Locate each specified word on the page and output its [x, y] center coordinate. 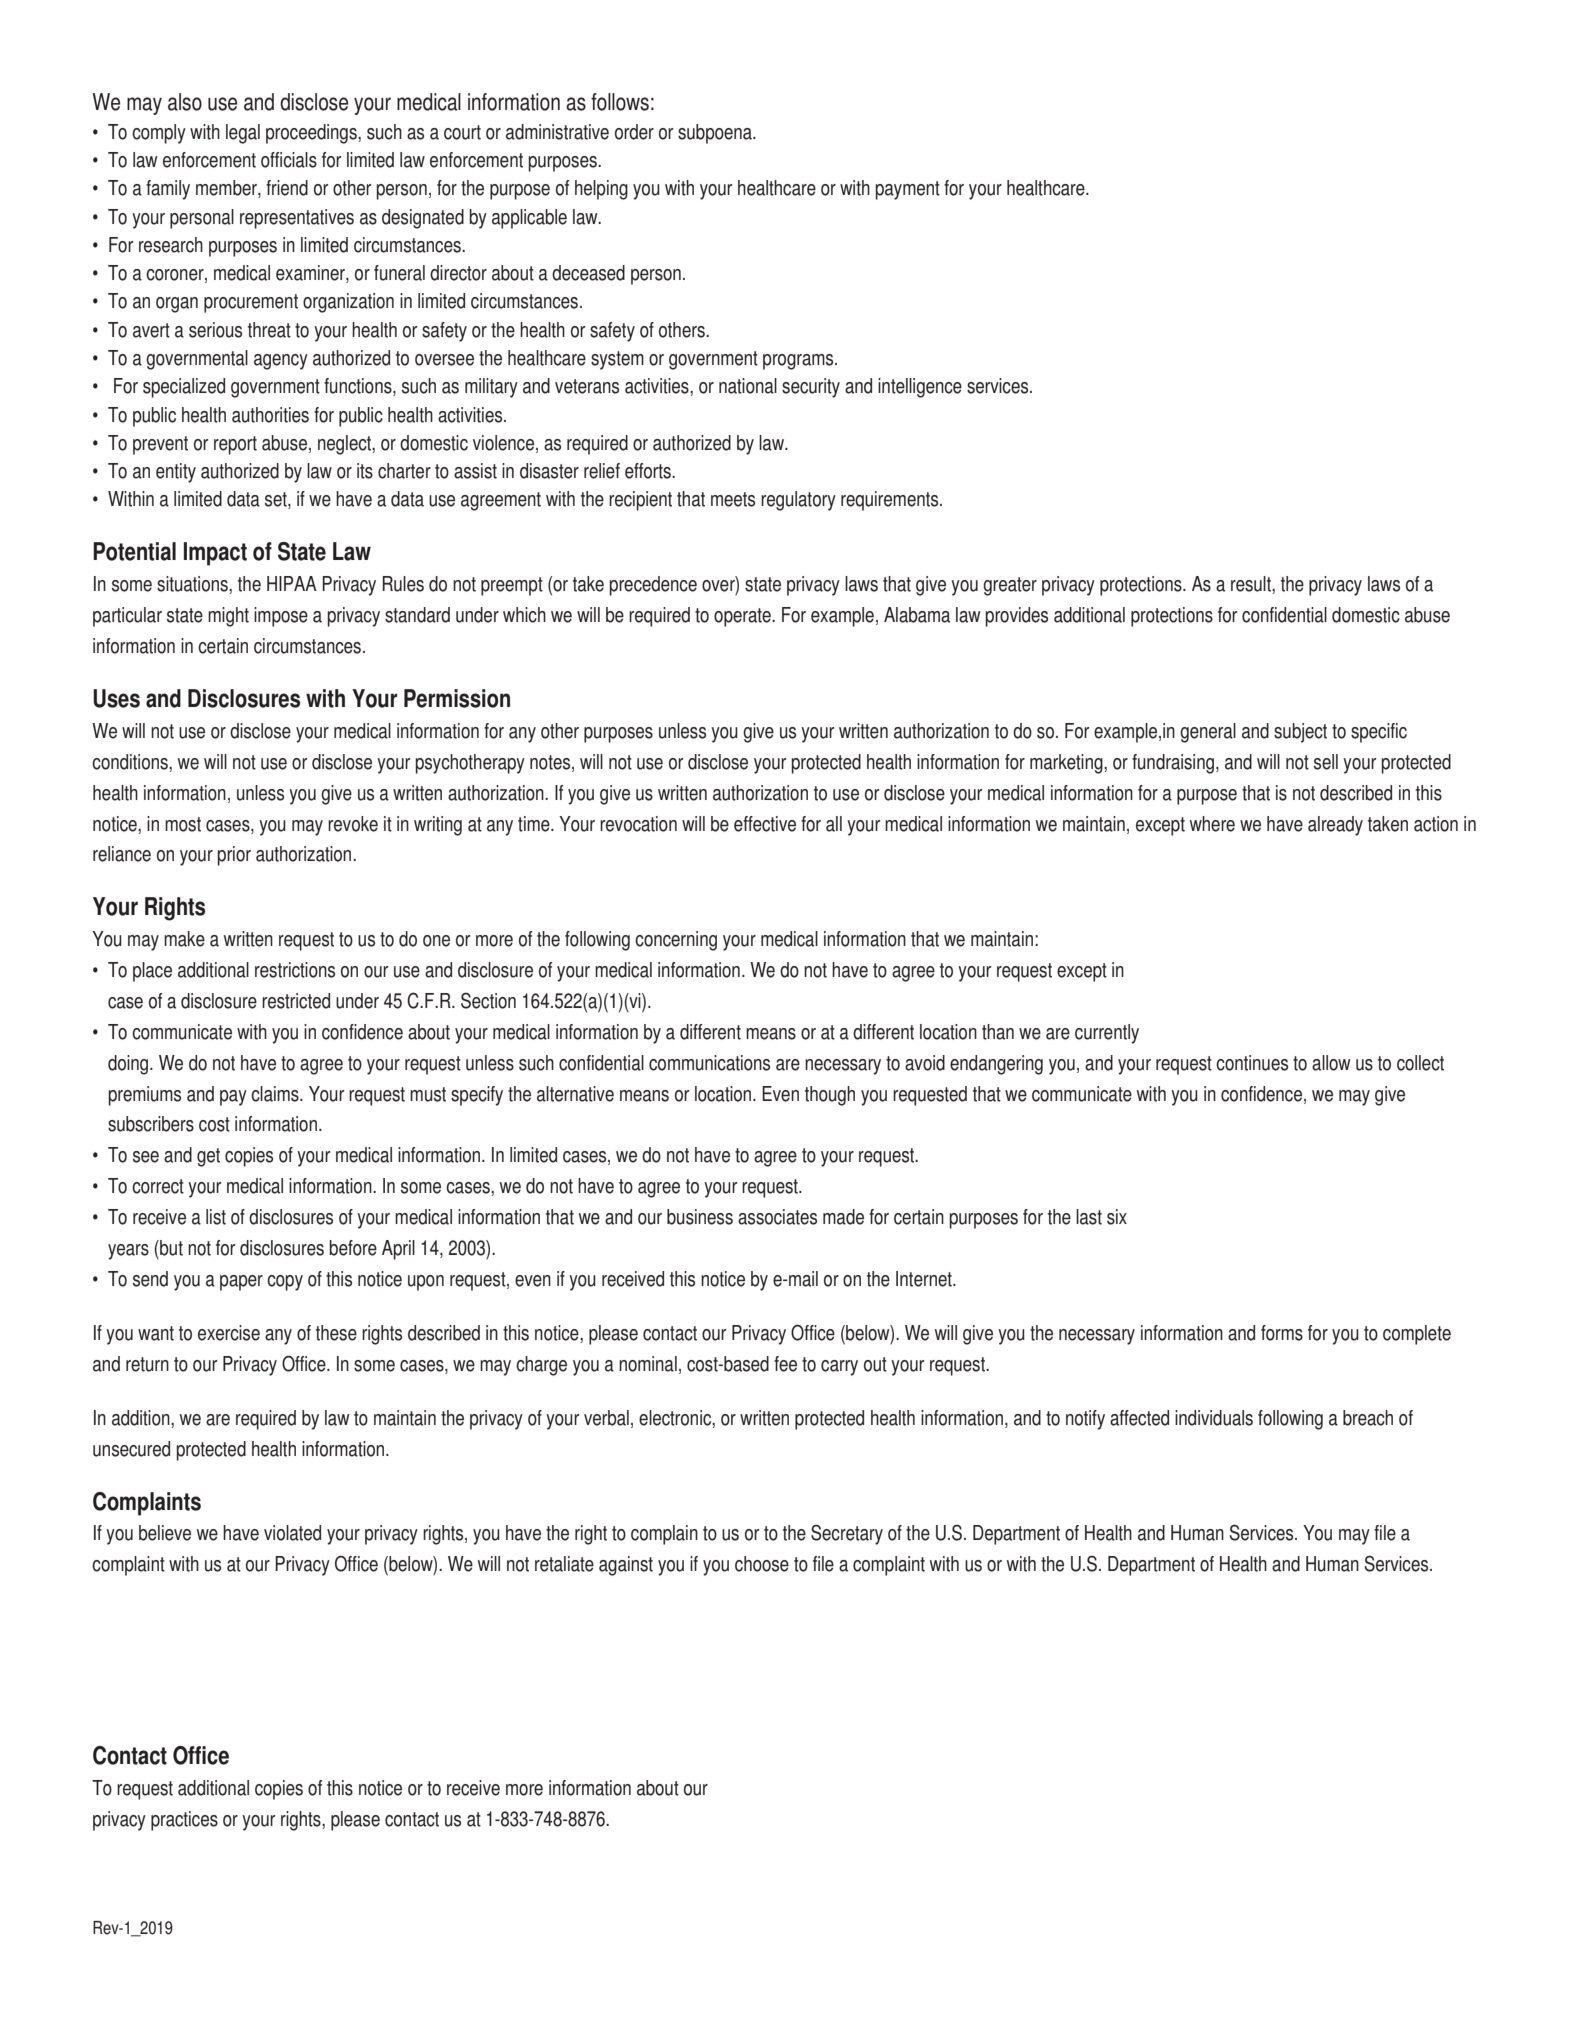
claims [276, 1094]
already [1335, 826]
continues [1252, 1063]
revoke [353, 824]
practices [184, 1821]
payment [908, 190]
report [235, 445]
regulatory [798, 501]
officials [289, 160]
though [830, 1096]
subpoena [716, 134]
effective [765, 824]
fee [785, 1364]
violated [292, 1533]
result [1252, 585]
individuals [1214, 1418]
